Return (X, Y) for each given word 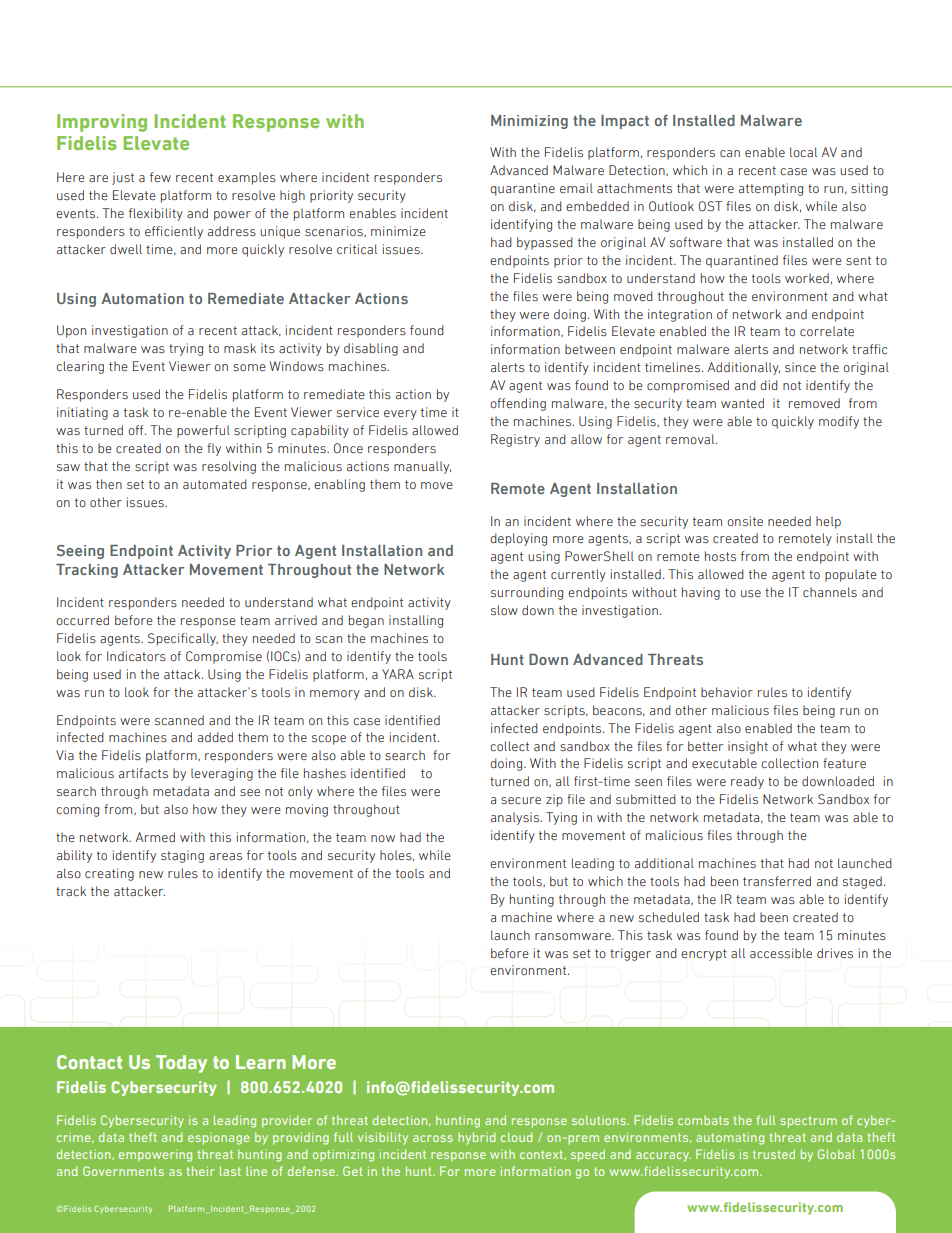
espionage (218, 1139)
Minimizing (529, 122)
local (803, 152)
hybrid (476, 1138)
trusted (774, 1154)
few (160, 177)
